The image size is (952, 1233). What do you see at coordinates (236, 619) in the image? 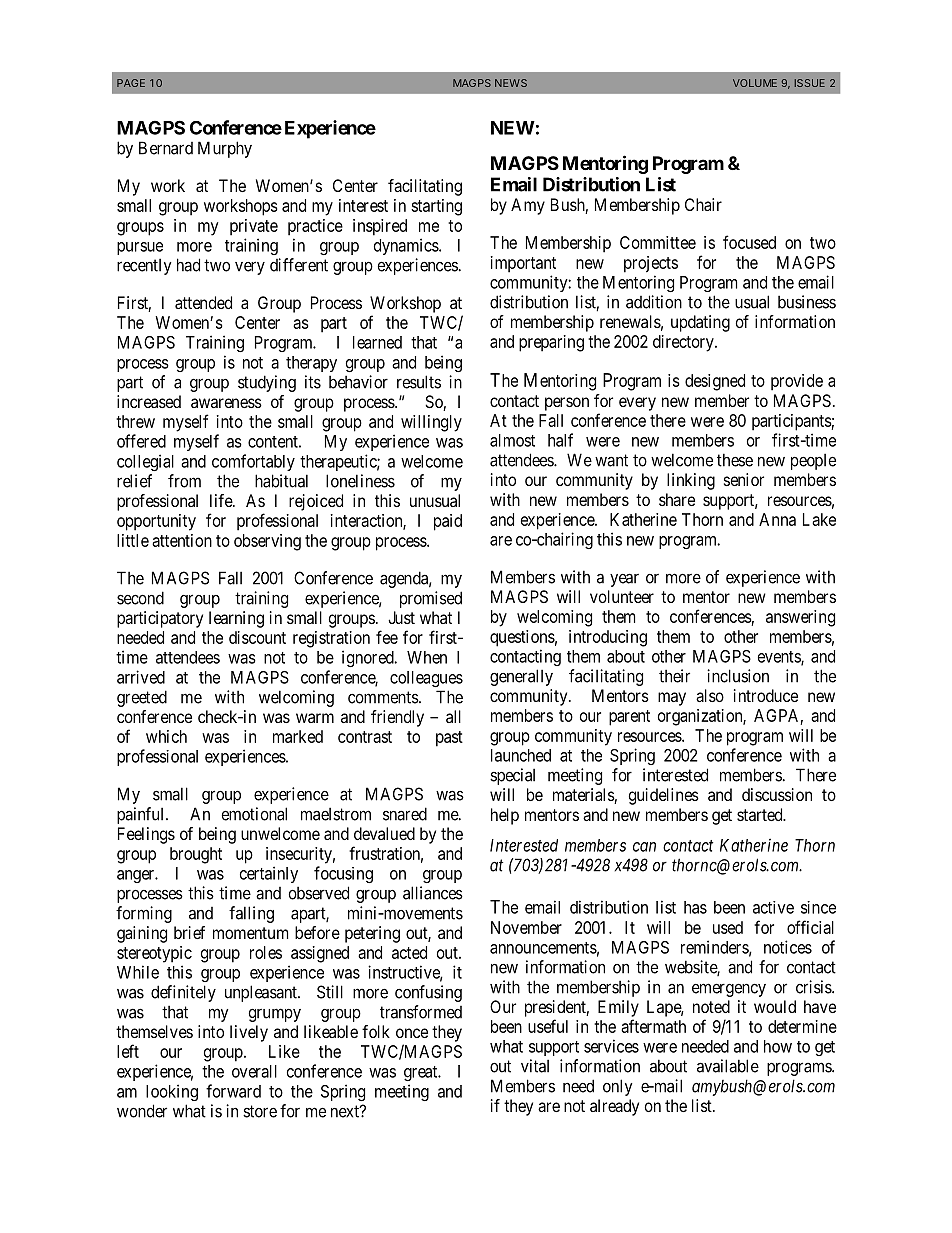
I see `learning` at bounding box center [236, 619].
